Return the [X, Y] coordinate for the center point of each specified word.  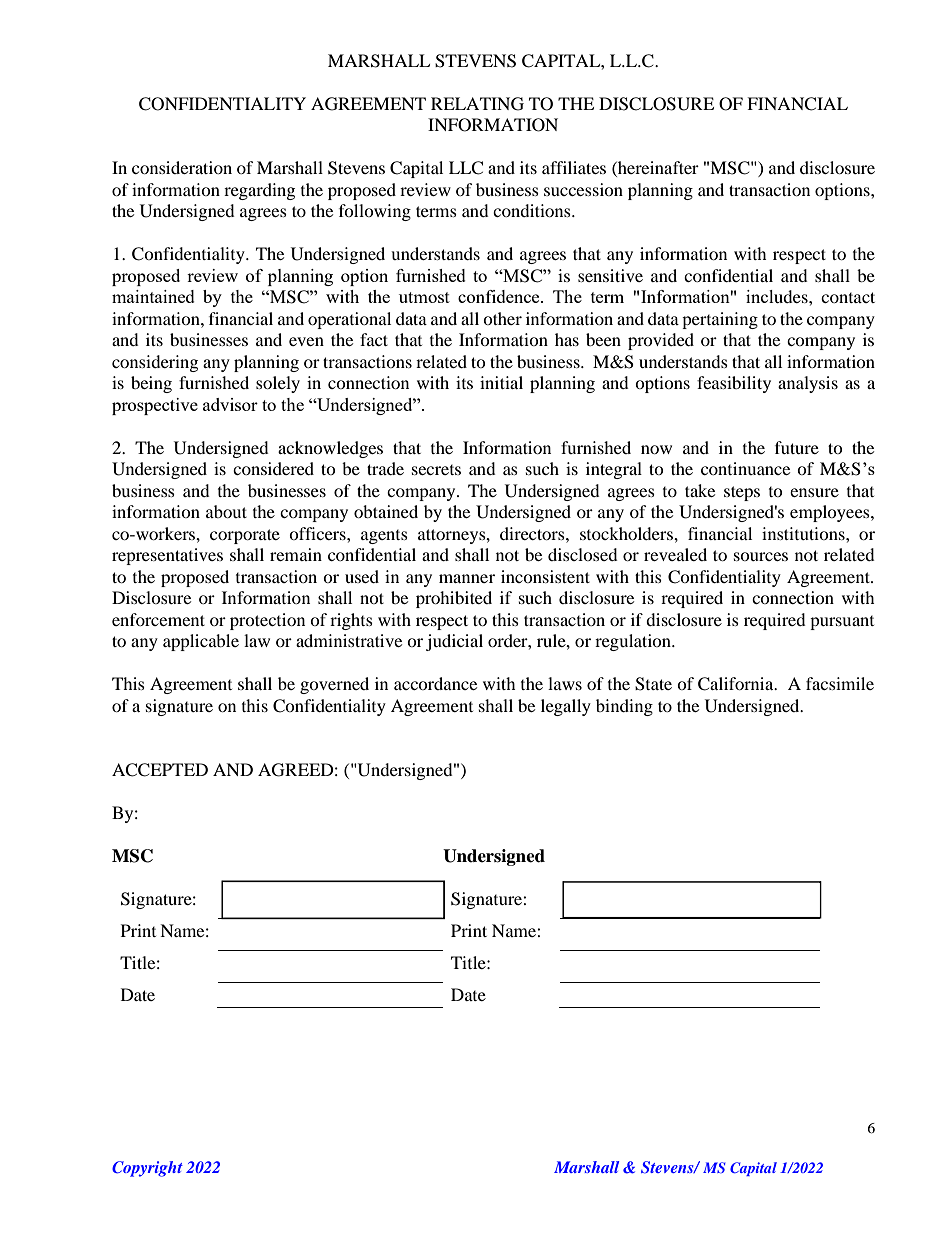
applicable [201, 642]
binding [624, 707]
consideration [182, 167]
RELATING [477, 104]
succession [583, 189]
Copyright [147, 1169]
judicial [454, 642]
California [737, 684]
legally [566, 707]
